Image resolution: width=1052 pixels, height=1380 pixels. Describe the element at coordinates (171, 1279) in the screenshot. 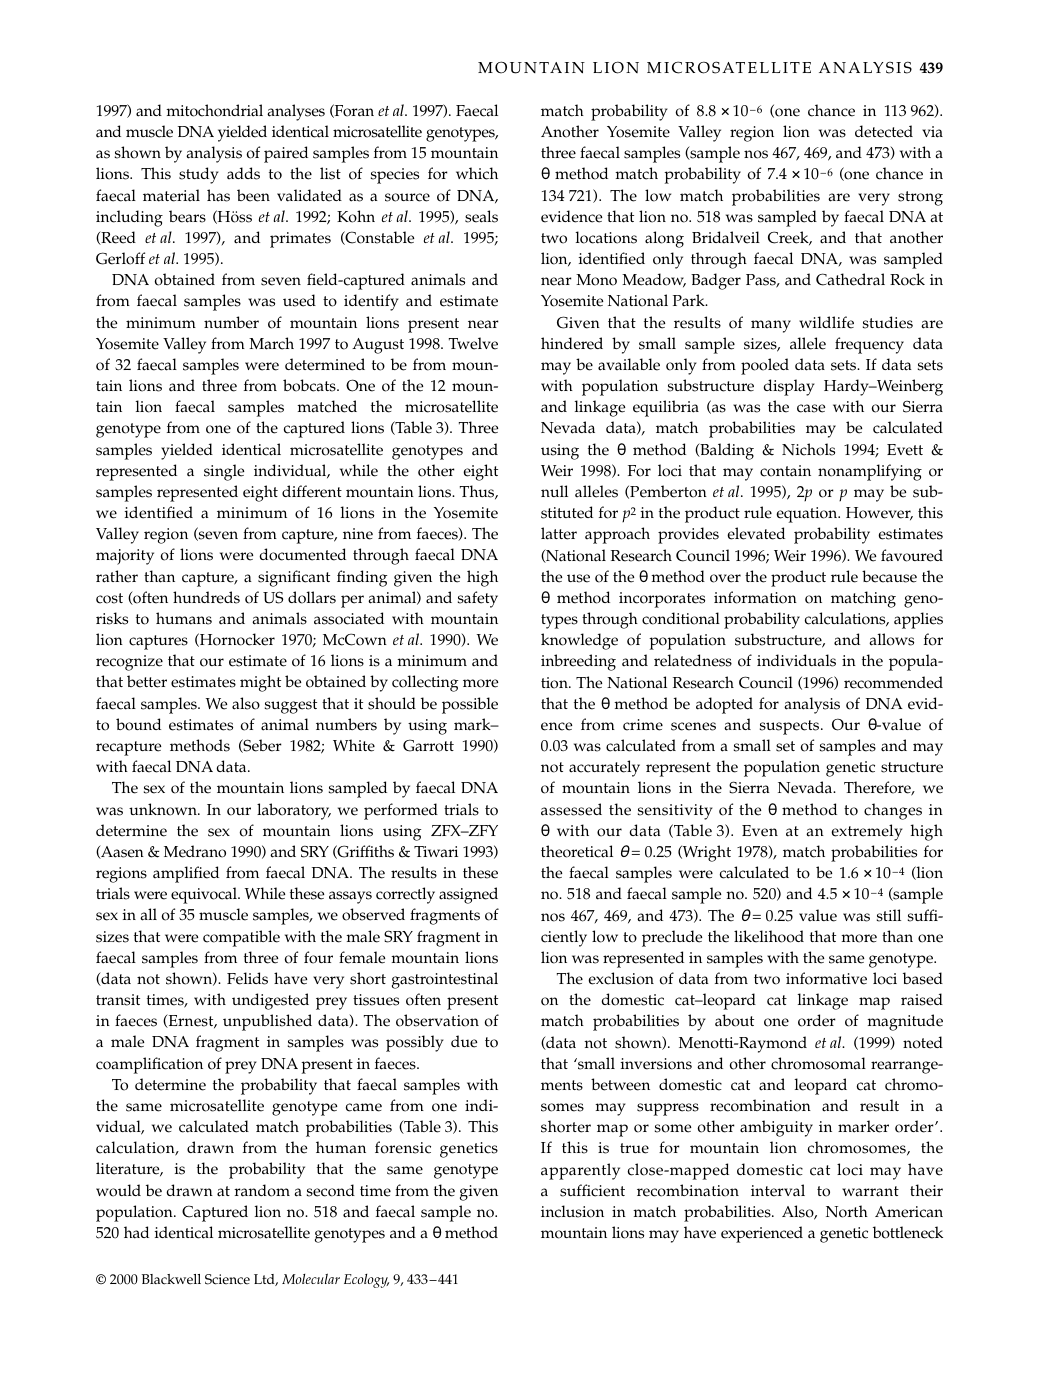

I see `Blackwell` at that location.
